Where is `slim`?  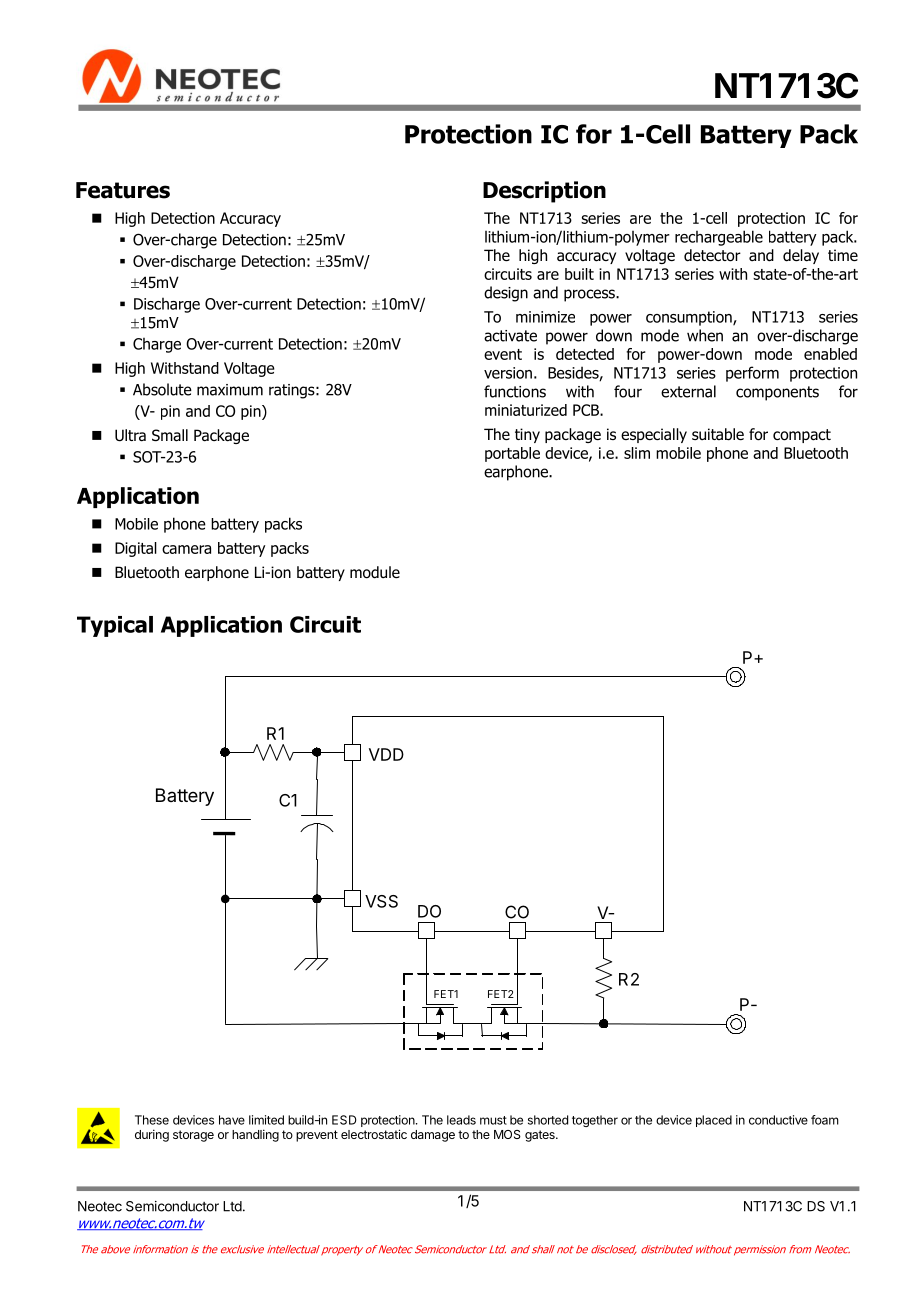 slim is located at coordinates (637, 453).
